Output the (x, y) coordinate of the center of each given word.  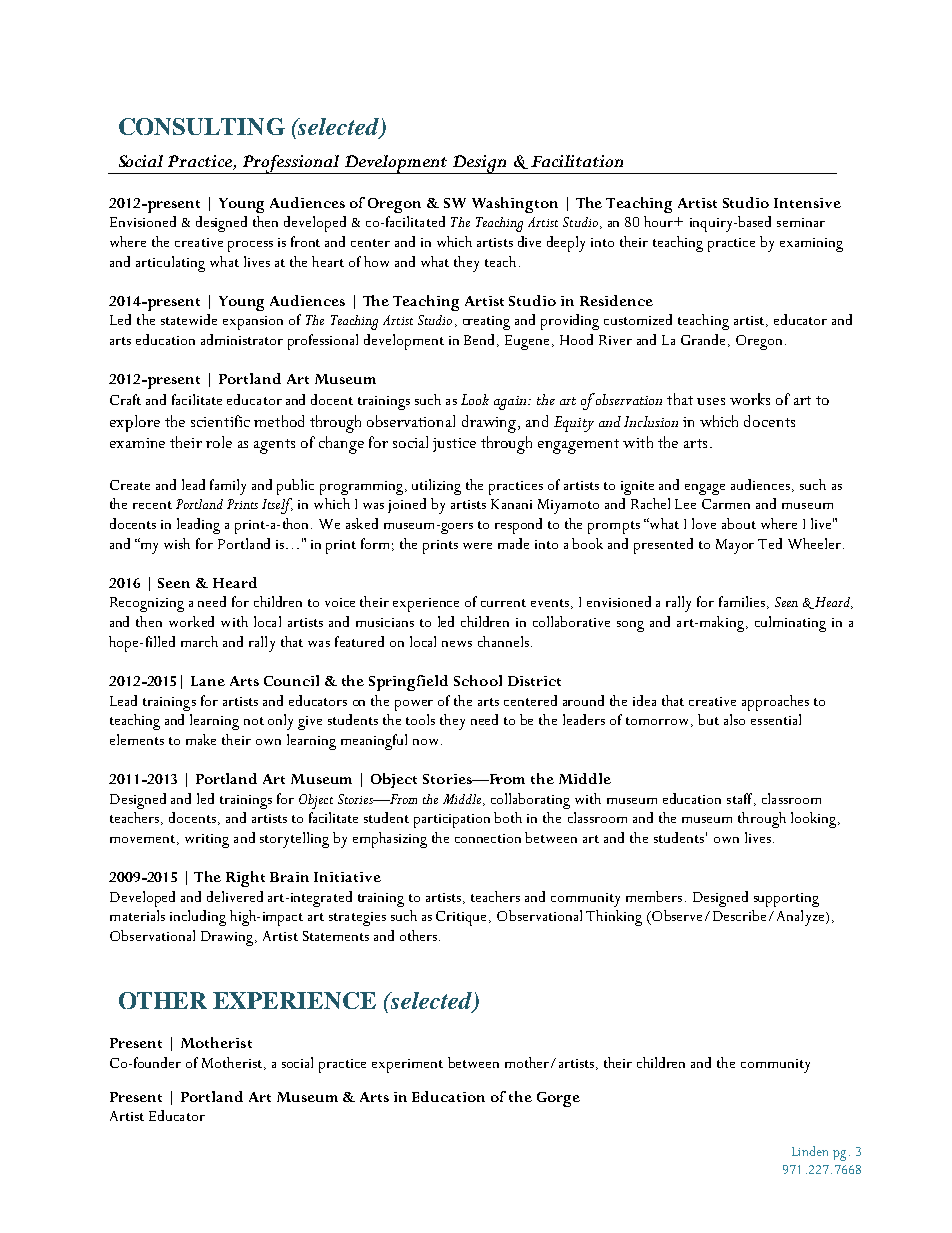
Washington (515, 205)
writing (207, 841)
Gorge (558, 1099)
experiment (407, 1066)
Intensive (807, 203)
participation (452, 821)
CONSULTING (202, 126)
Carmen (726, 504)
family (228, 487)
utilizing (436, 487)
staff (741, 799)
